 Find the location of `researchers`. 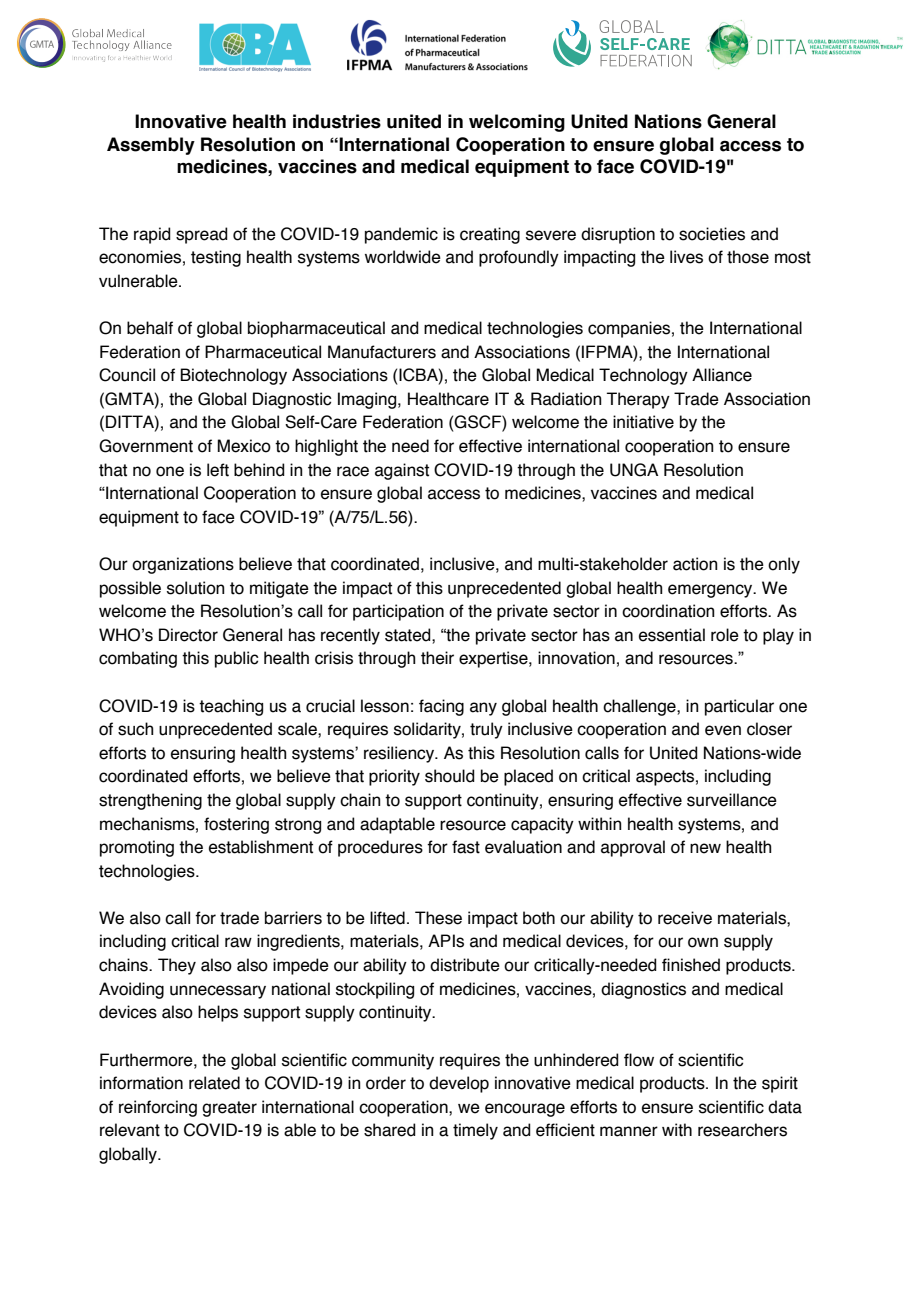

researchers is located at coordinates (742, 1130).
